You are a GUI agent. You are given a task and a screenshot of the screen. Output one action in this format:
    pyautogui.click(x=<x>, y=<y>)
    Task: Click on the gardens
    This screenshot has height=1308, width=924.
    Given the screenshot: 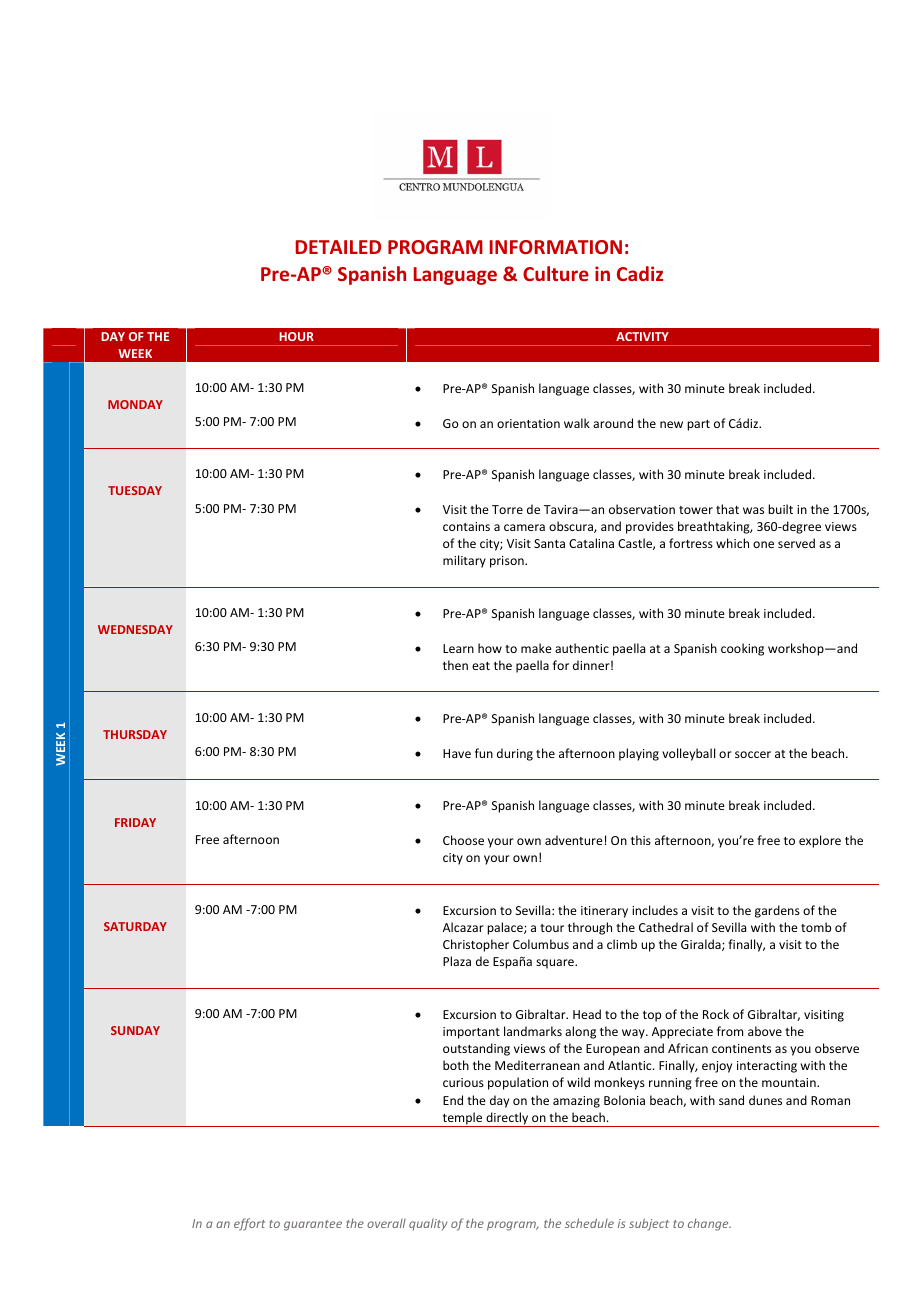 What is the action you would take?
    pyautogui.click(x=777, y=911)
